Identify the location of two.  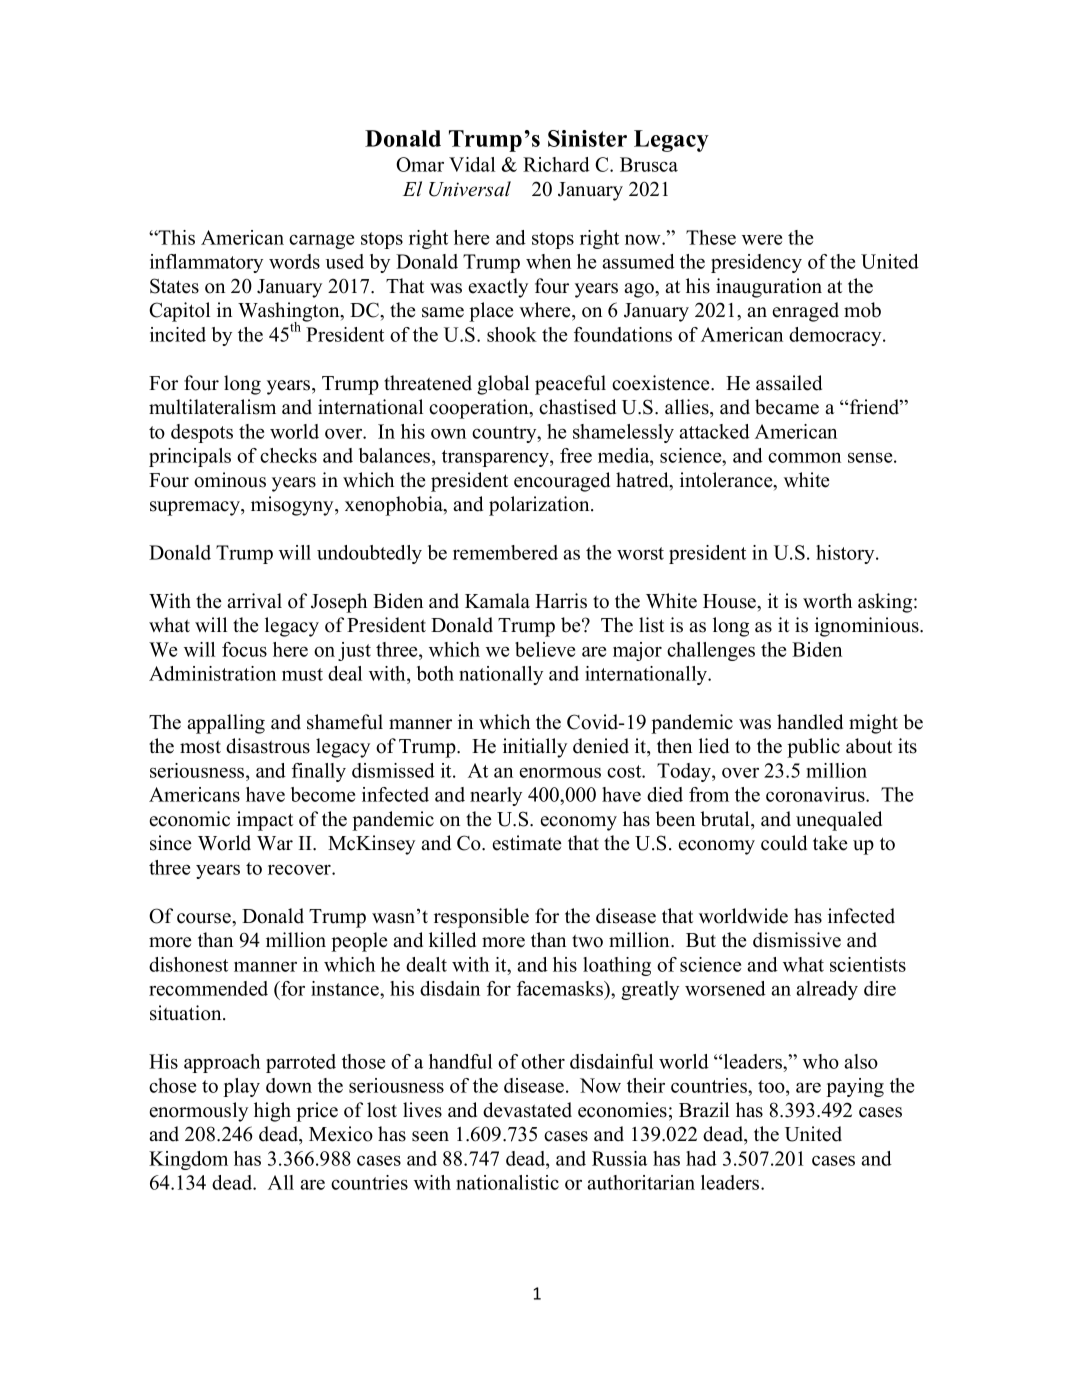
(587, 941).
